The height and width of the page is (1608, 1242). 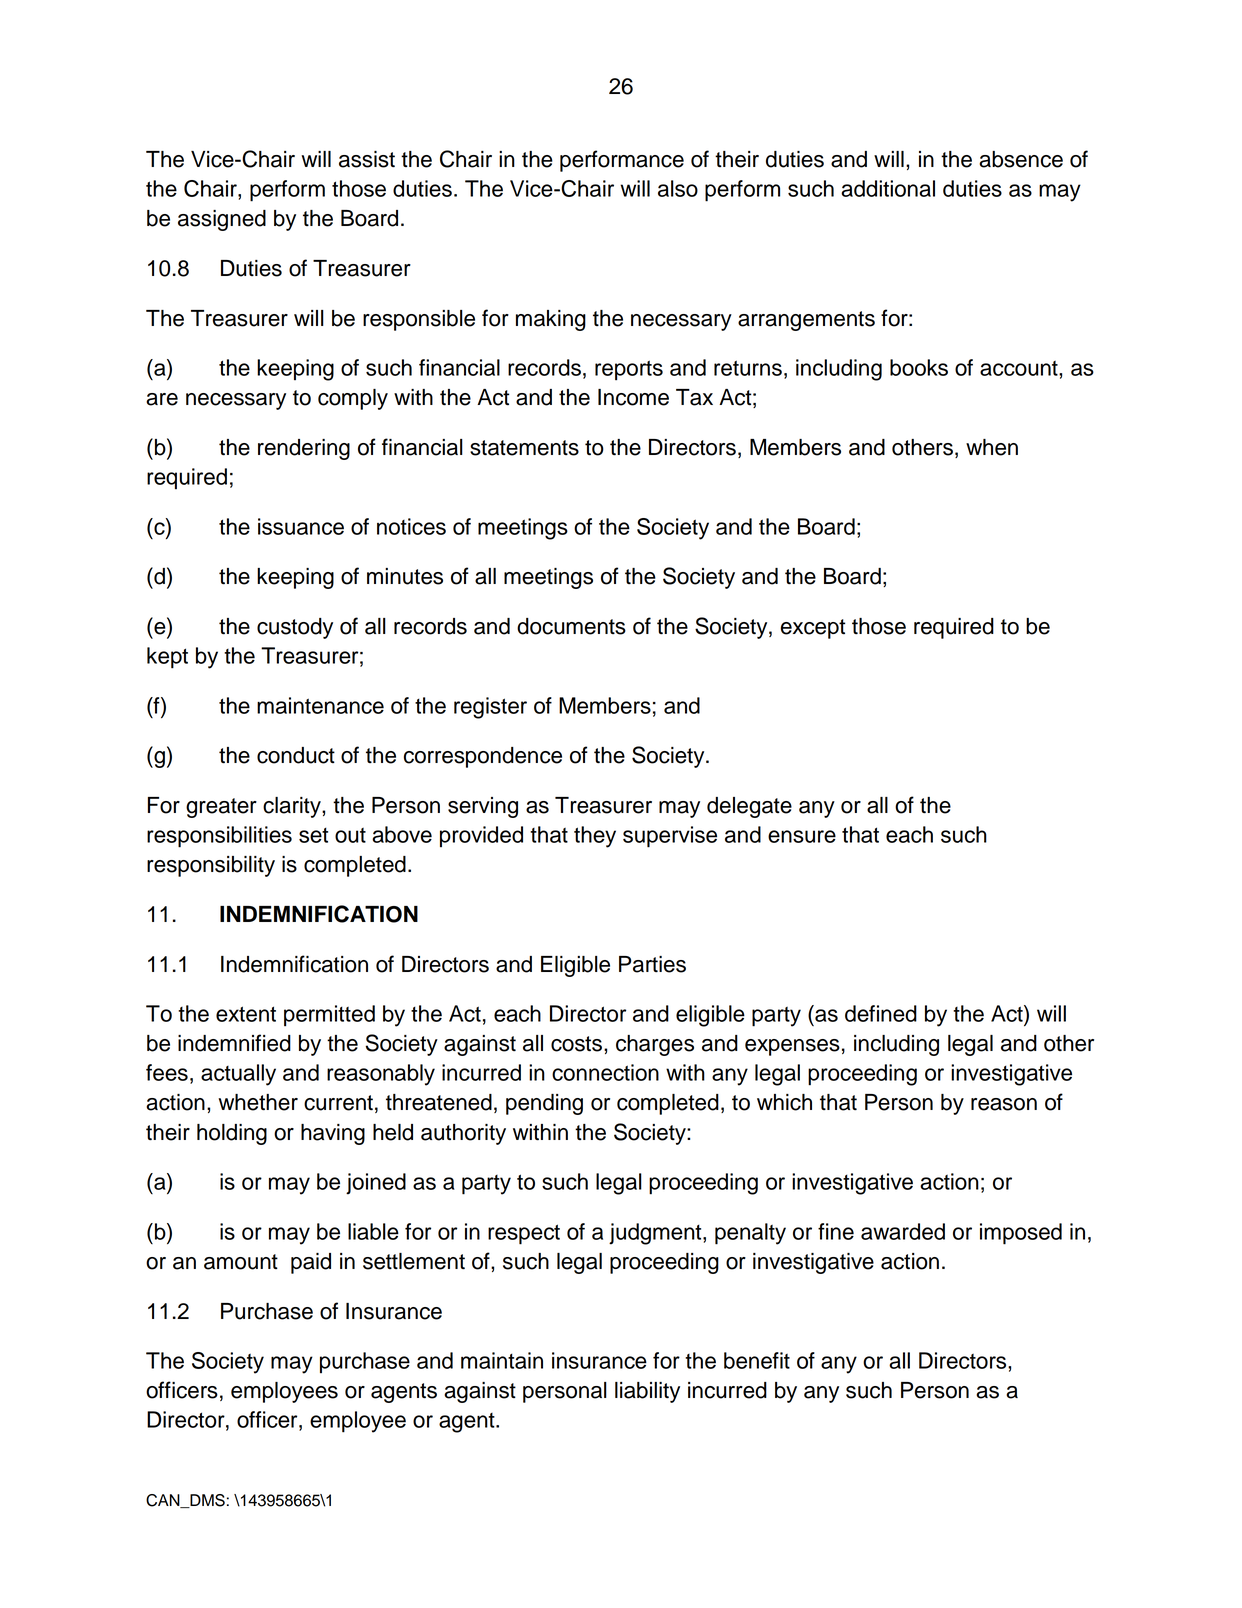 What do you see at coordinates (222, 220) in the page?
I see `assigned` at bounding box center [222, 220].
